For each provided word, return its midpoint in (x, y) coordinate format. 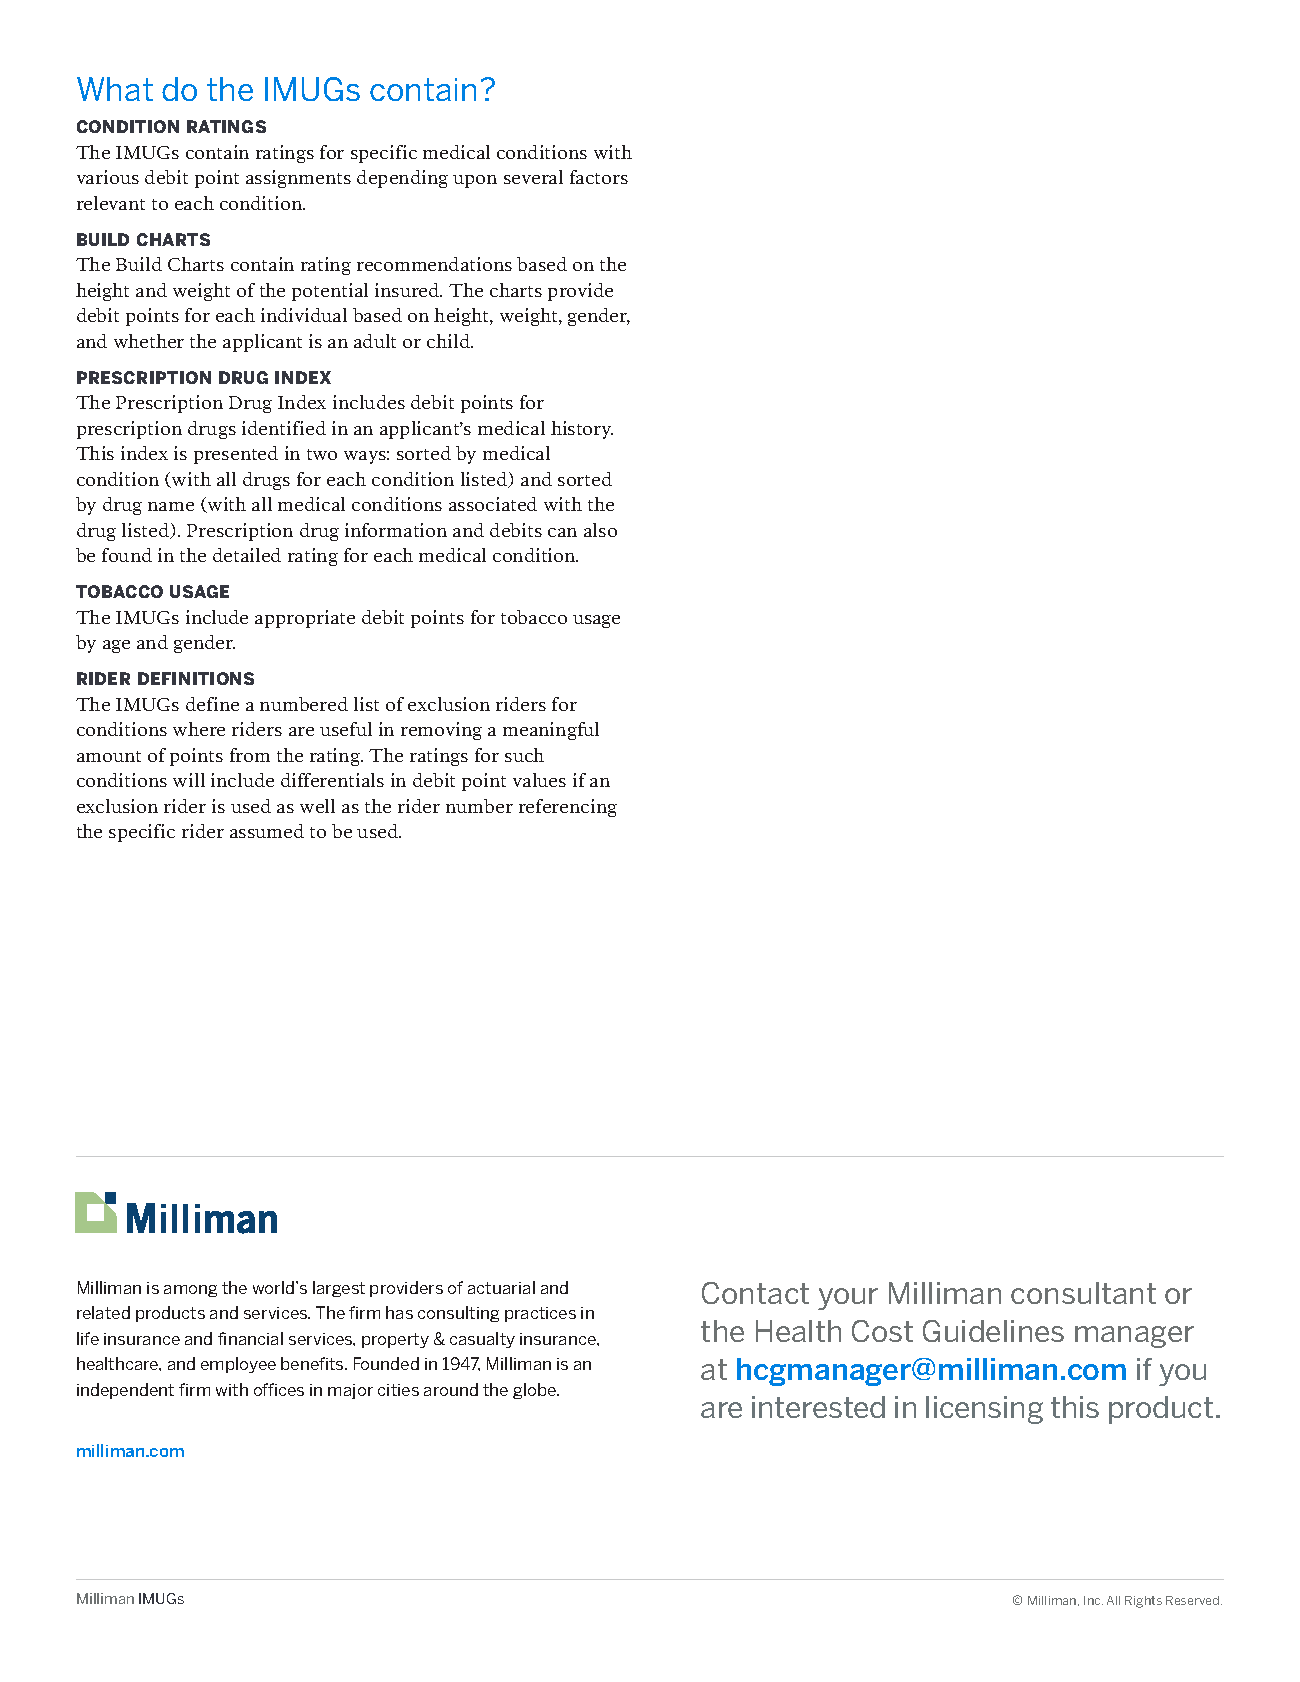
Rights (1143, 1602)
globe (535, 1391)
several (533, 177)
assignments (298, 179)
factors (599, 177)
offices (279, 1389)
